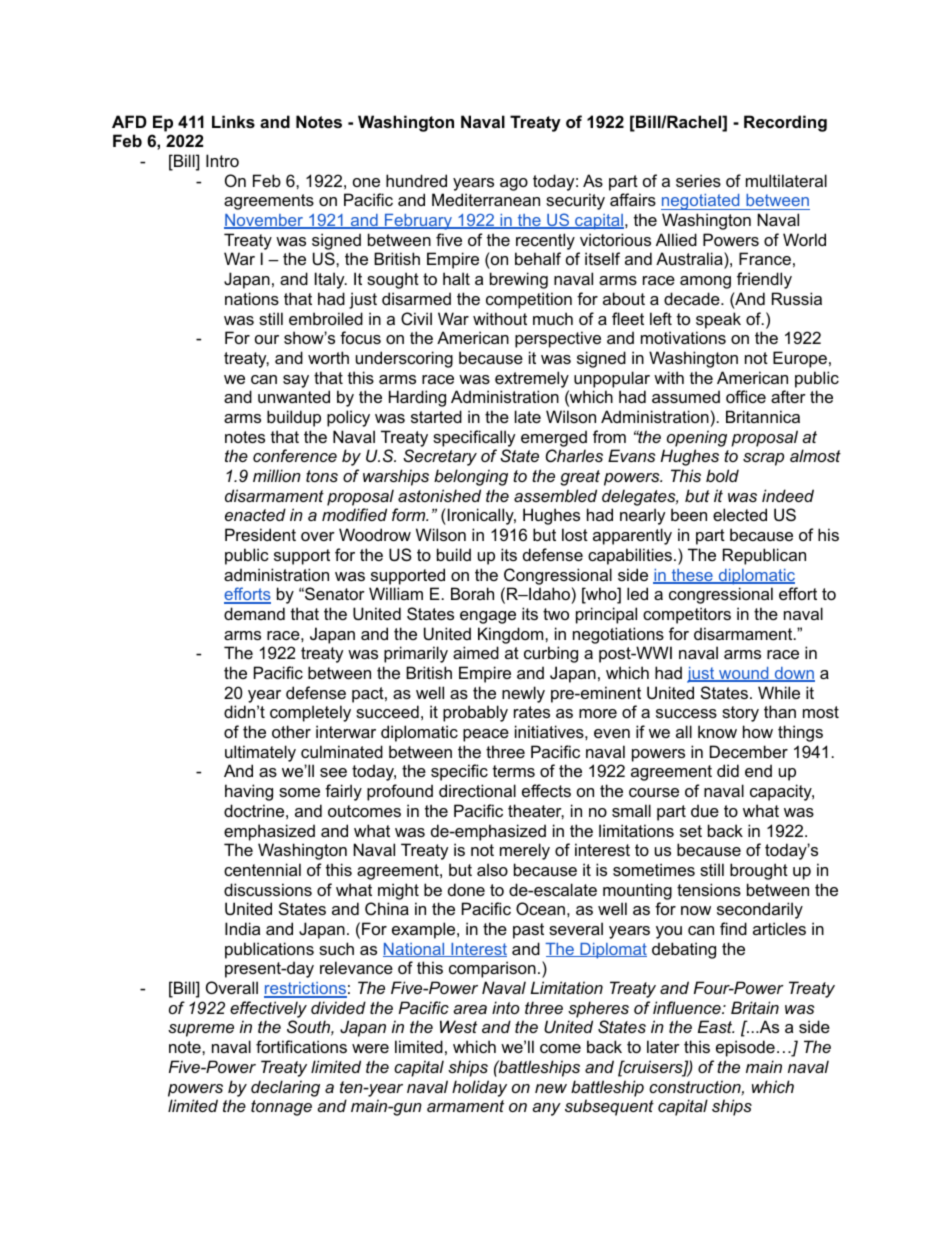  What do you see at coordinates (477, 790) in the document?
I see `directional` at bounding box center [477, 790].
